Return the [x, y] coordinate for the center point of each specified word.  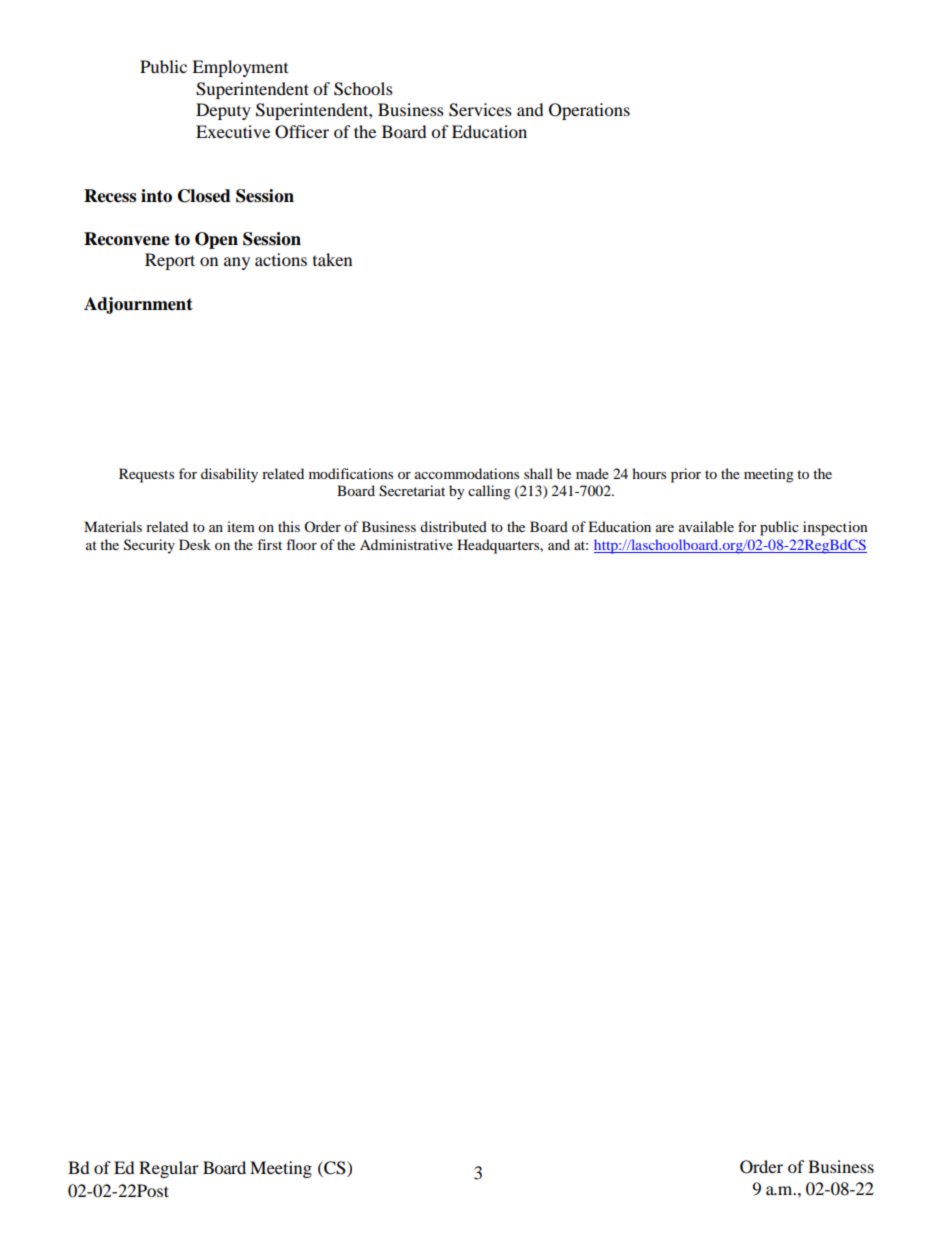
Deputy [223, 111]
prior [686, 475]
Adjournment [138, 305]
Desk [195, 544]
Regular [169, 1169]
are [665, 528]
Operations [589, 111]
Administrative [406, 544]
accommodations [467, 473]
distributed [453, 526]
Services [480, 110]
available [706, 526]
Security [149, 546]
